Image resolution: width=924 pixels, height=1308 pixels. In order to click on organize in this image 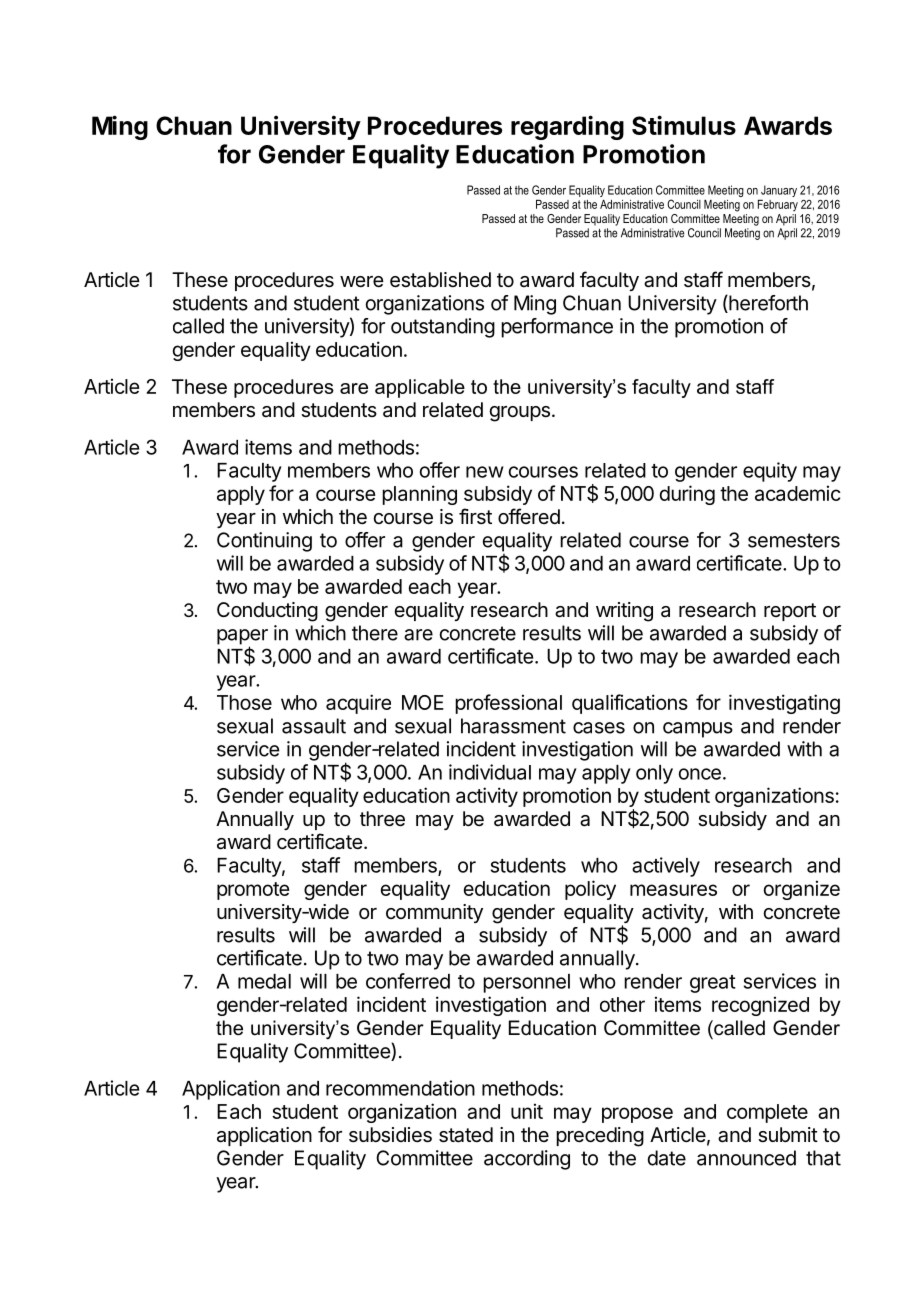, I will do `click(801, 890)`.
